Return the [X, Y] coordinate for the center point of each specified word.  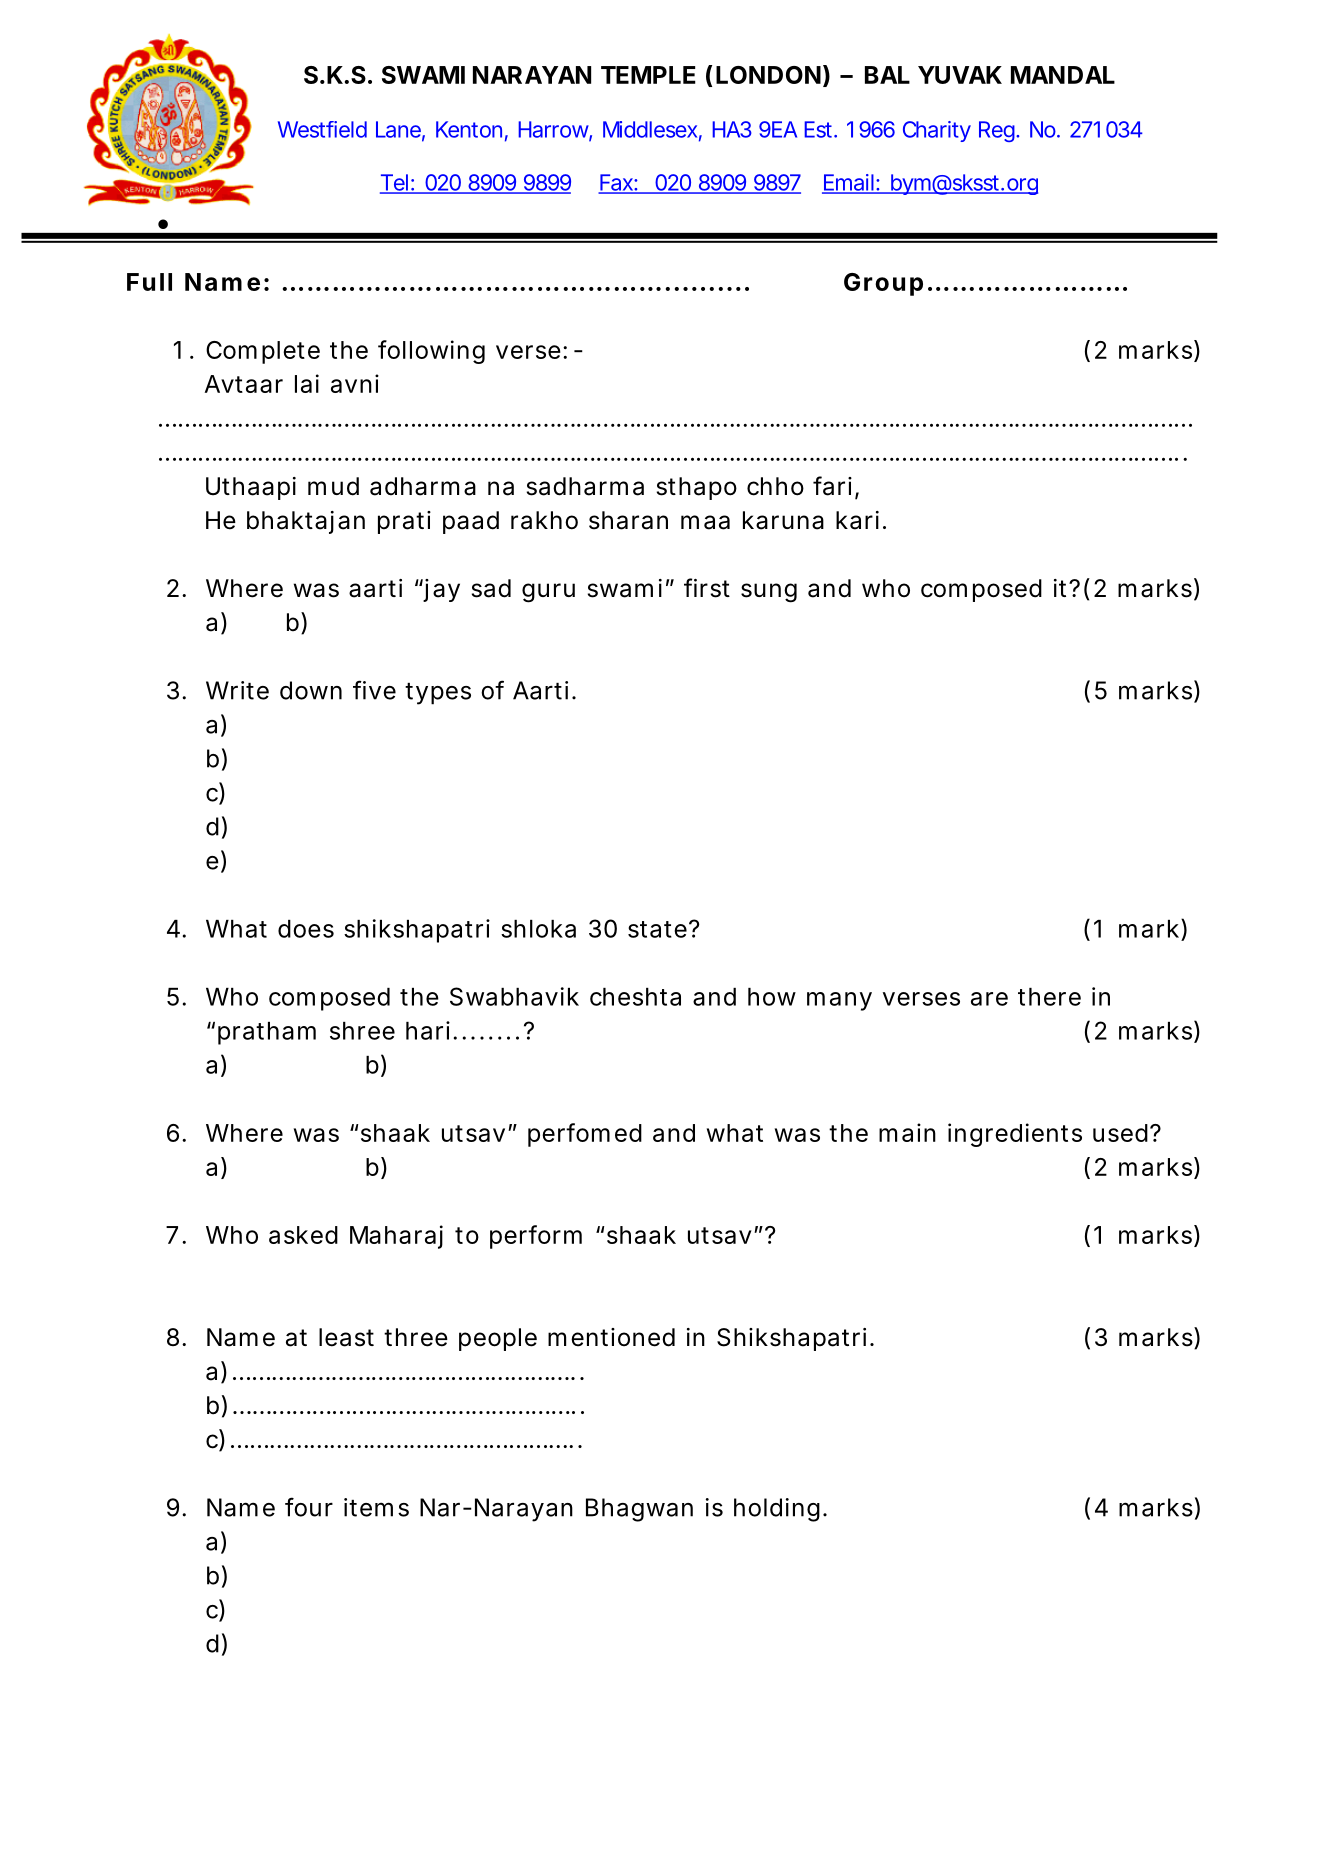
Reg [998, 131]
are [989, 999]
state [657, 929]
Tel [395, 183]
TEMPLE [648, 75]
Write [237, 690]
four [309, 1507]
